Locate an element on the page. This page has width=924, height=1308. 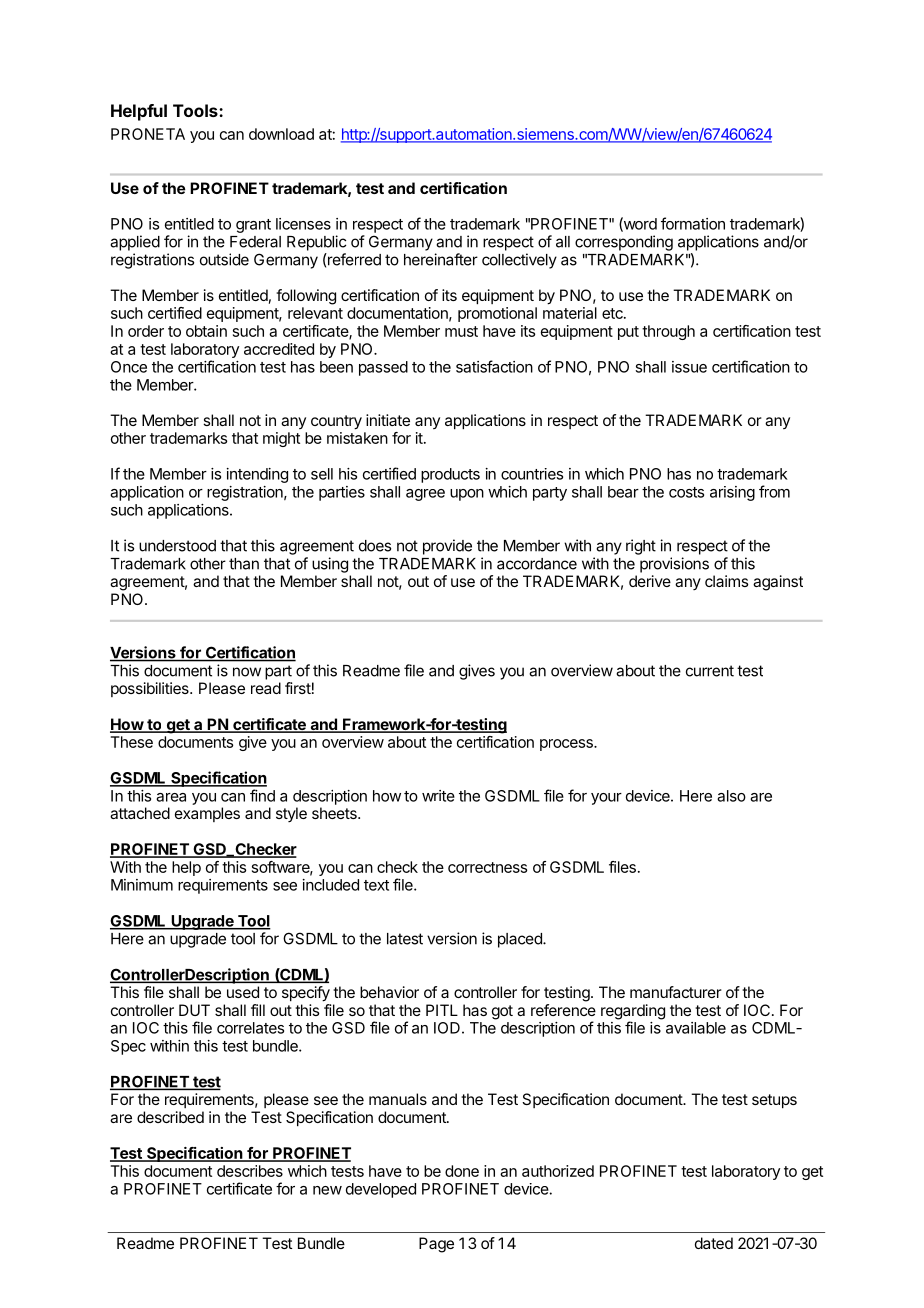
write is located at coordinates (438, 796).
